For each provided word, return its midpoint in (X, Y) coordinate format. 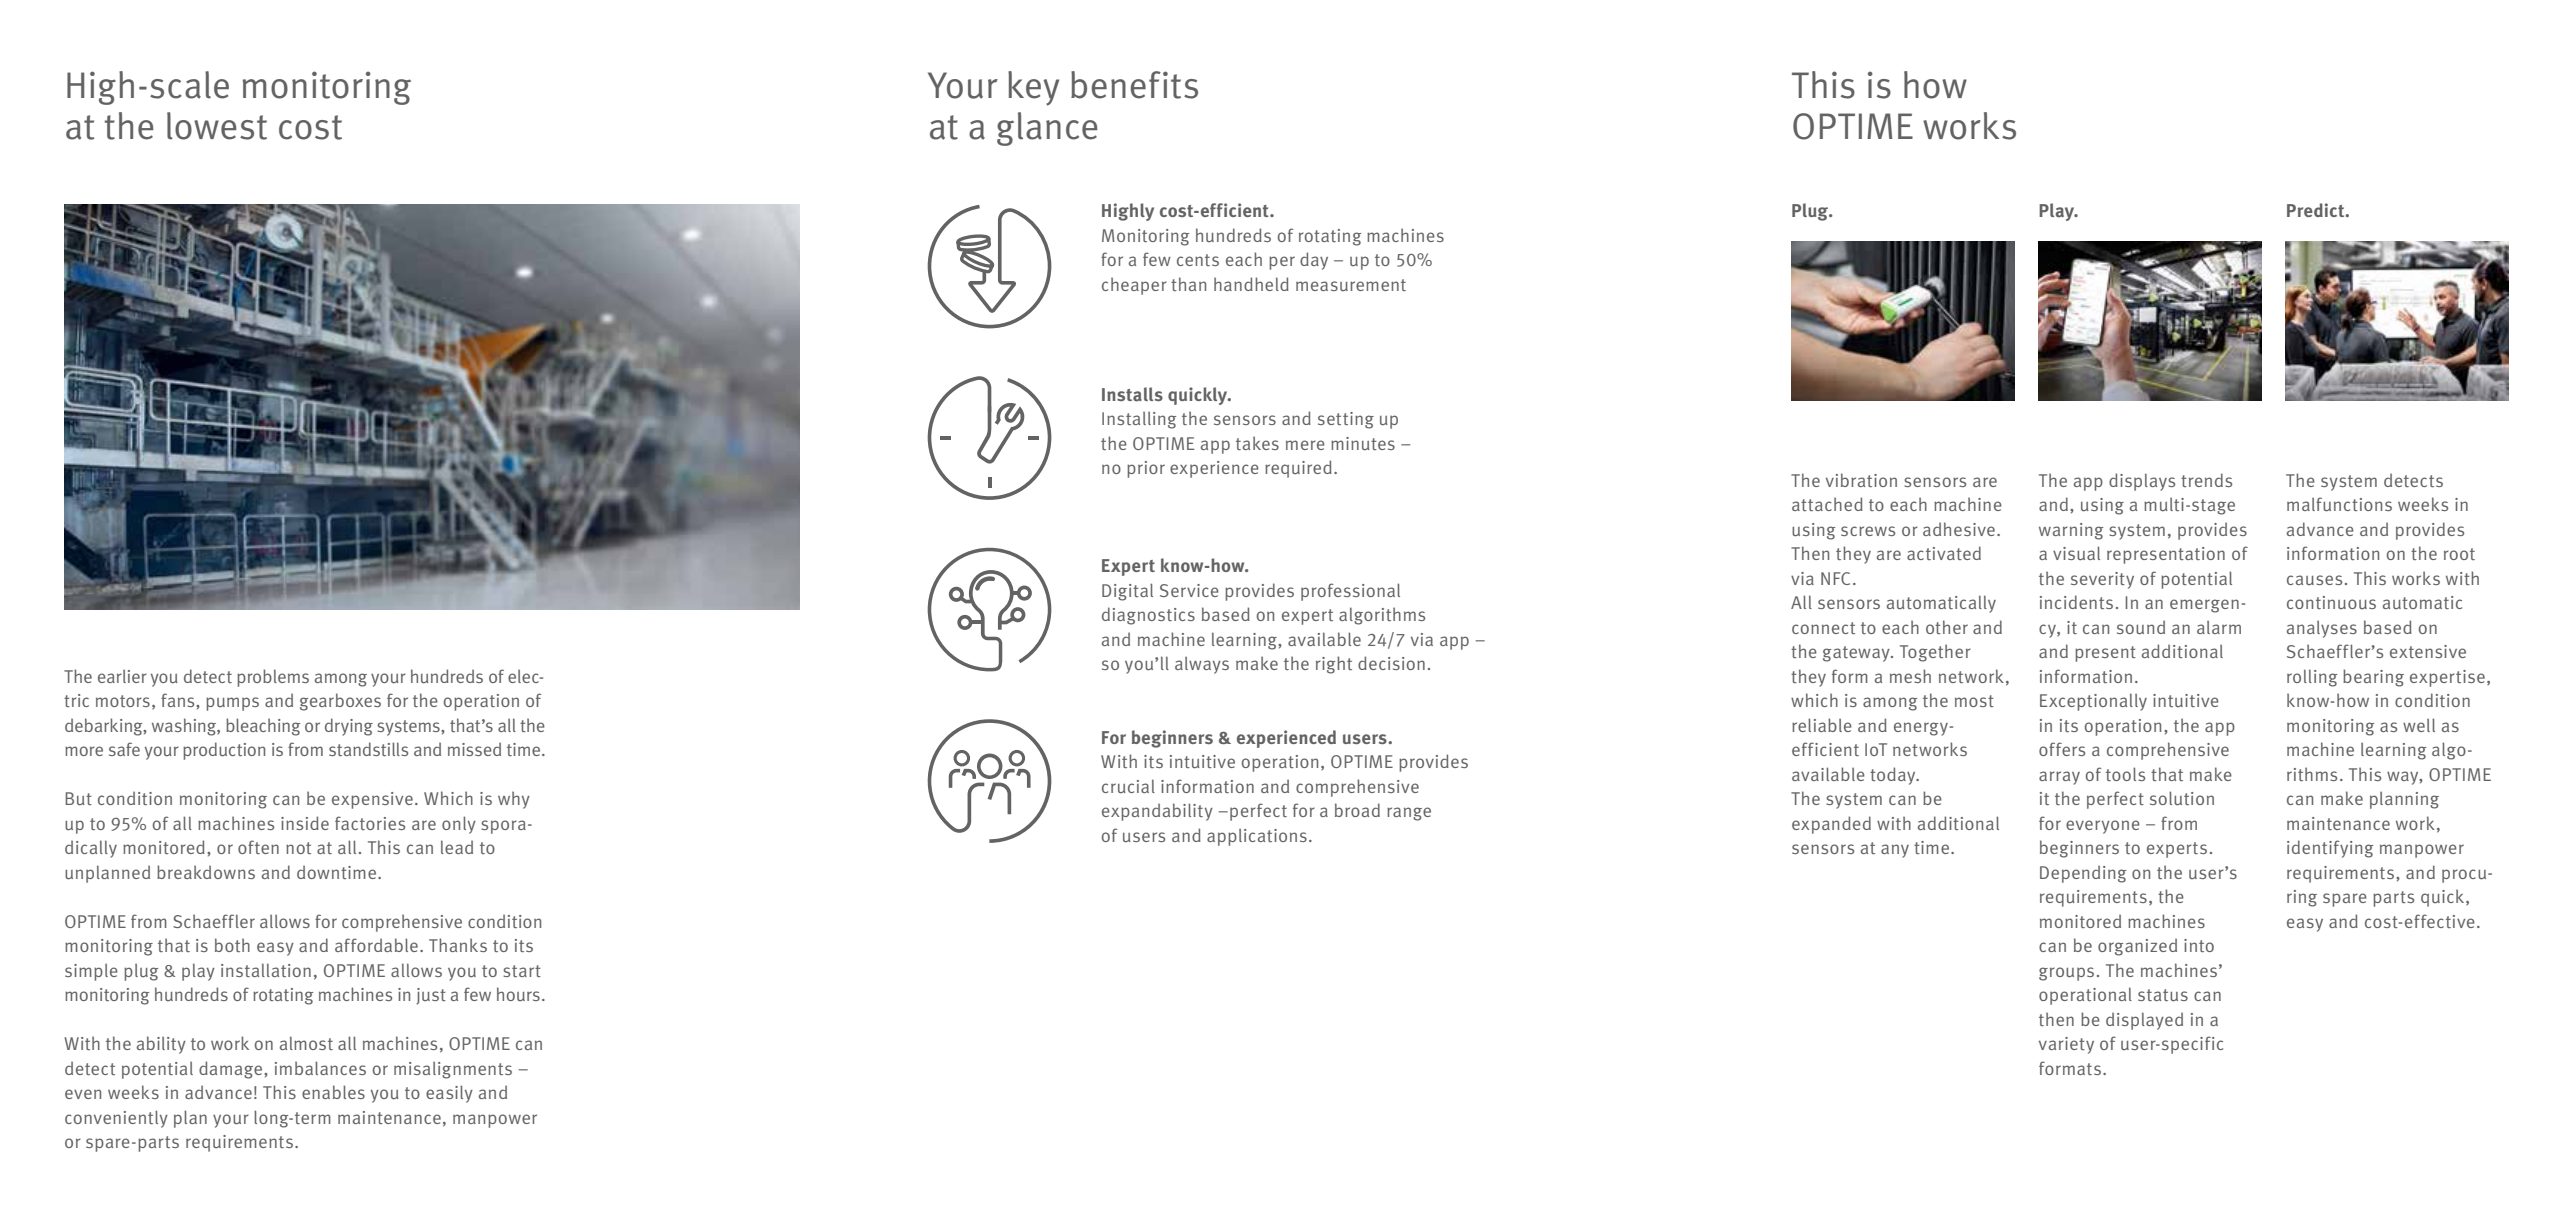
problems (273, 678)
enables (333, 1092)
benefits (1134, 85)
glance (1047, 129)
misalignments (453, 1070)
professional (1350, 592)
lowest (217, 126)
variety (2066, 1045)
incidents (2076, 602)
